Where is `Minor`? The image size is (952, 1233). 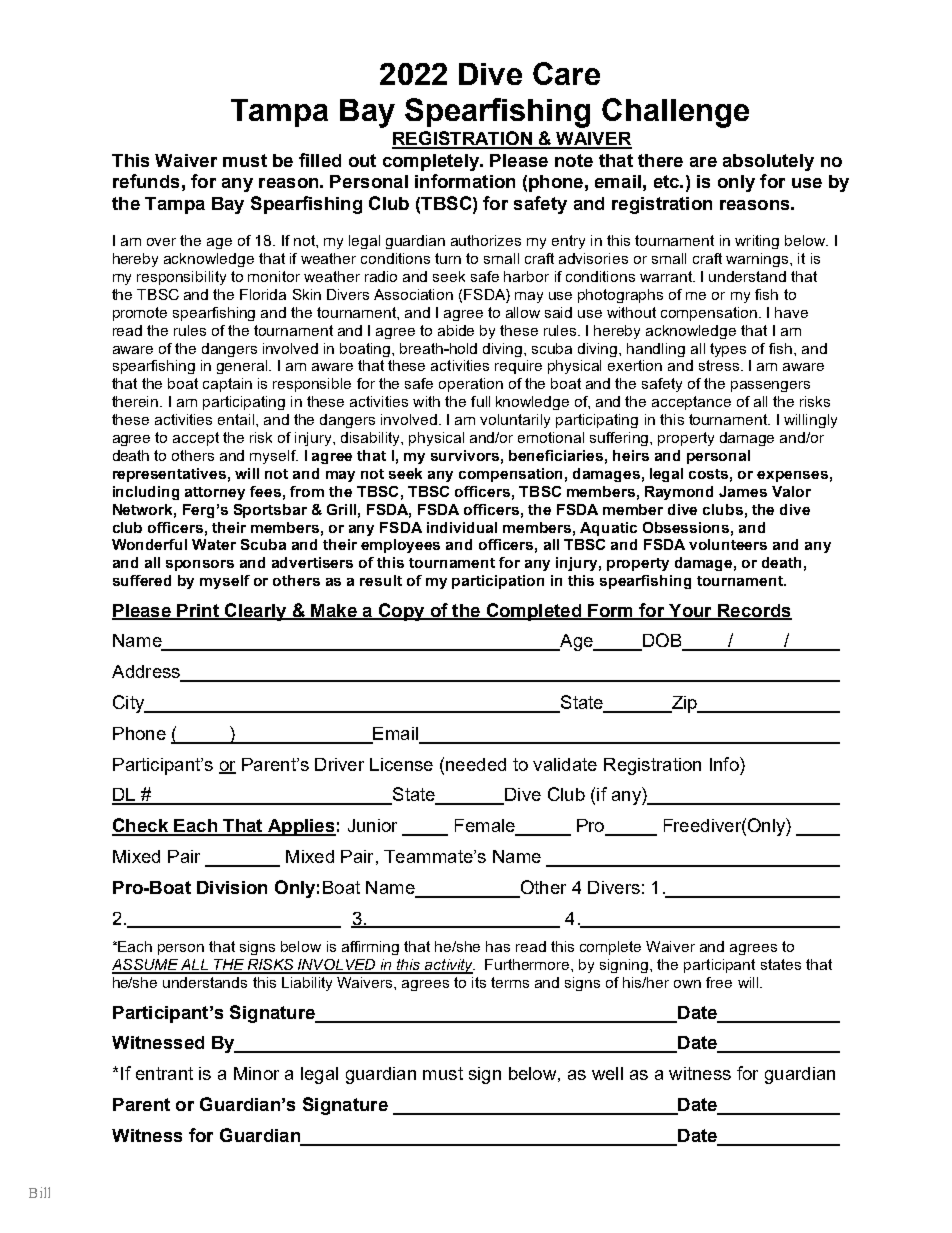
Minor is located at coordinates (256, 1073).
